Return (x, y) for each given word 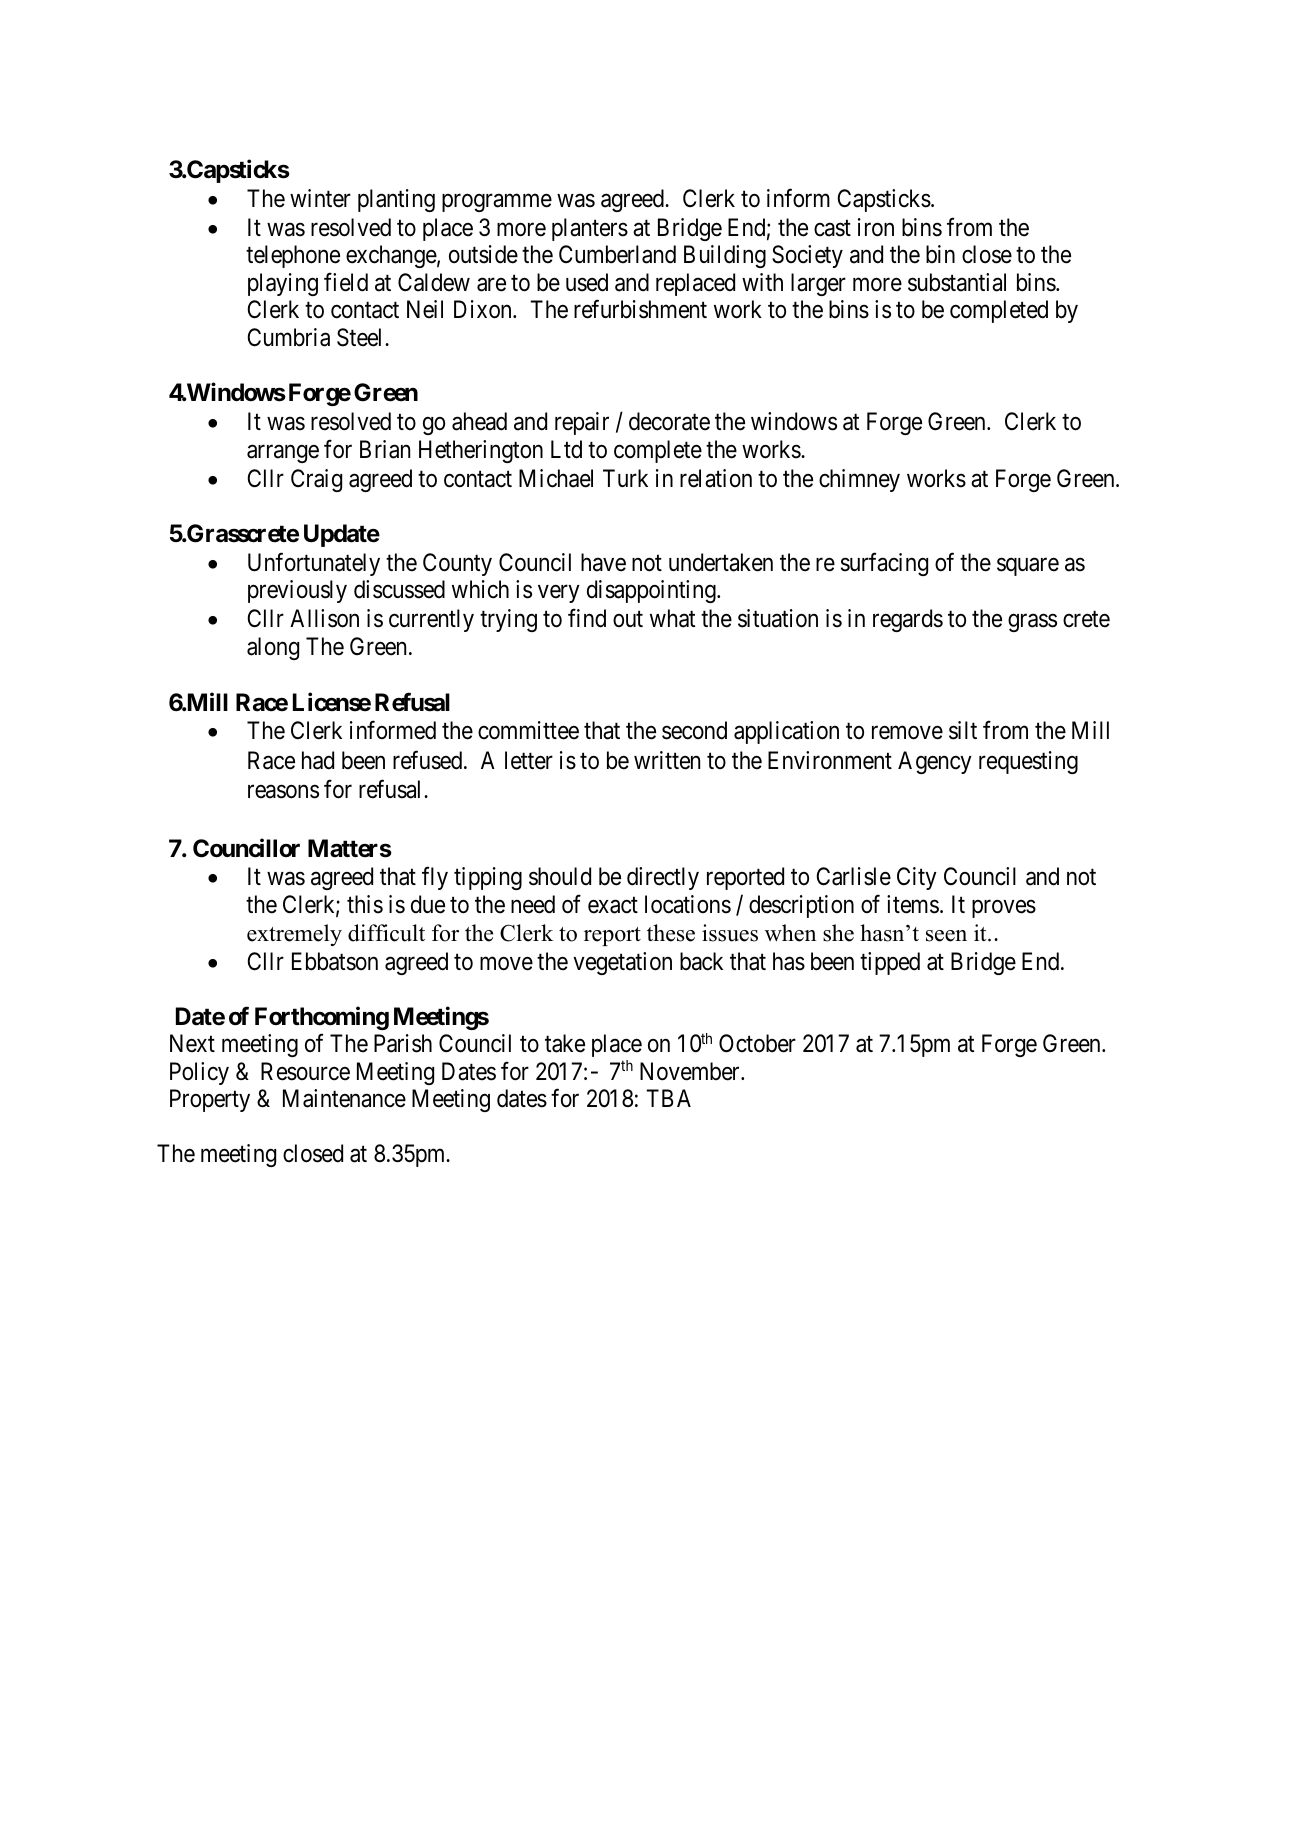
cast (832, 228)
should (560, 876)
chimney (859, 480)
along (273, 648)
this (365, 904)
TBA (668, 1098)
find (587, 618)
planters (590, 229)
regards (908, 620)
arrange (283, 454)
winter (320, 198)
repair (582, 423)
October (757, 1043)
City (917, 878)
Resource (305, 1071)
